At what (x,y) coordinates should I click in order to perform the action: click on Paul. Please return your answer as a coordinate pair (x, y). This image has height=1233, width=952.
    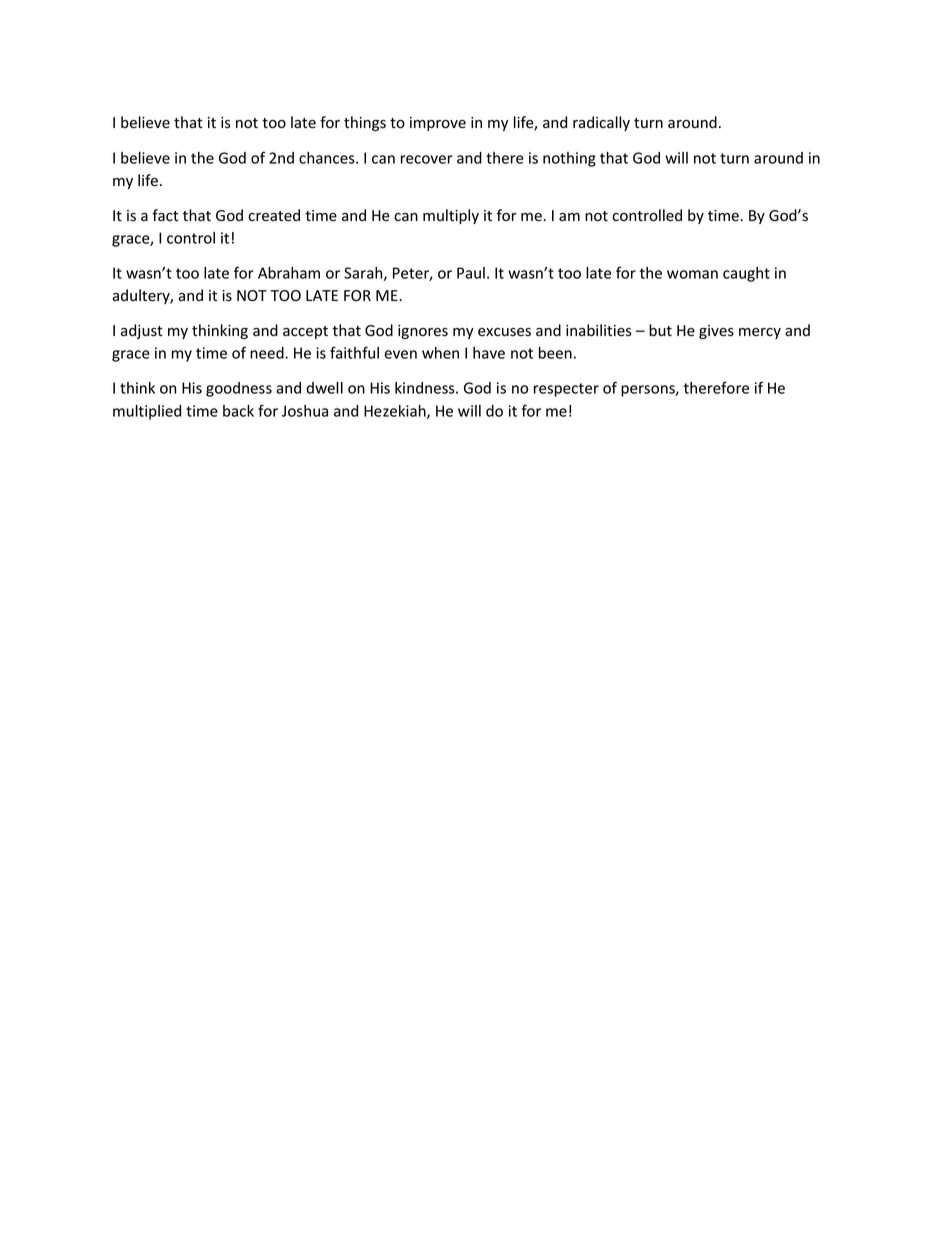
    Looking at the image, I should click on (471, 273).
